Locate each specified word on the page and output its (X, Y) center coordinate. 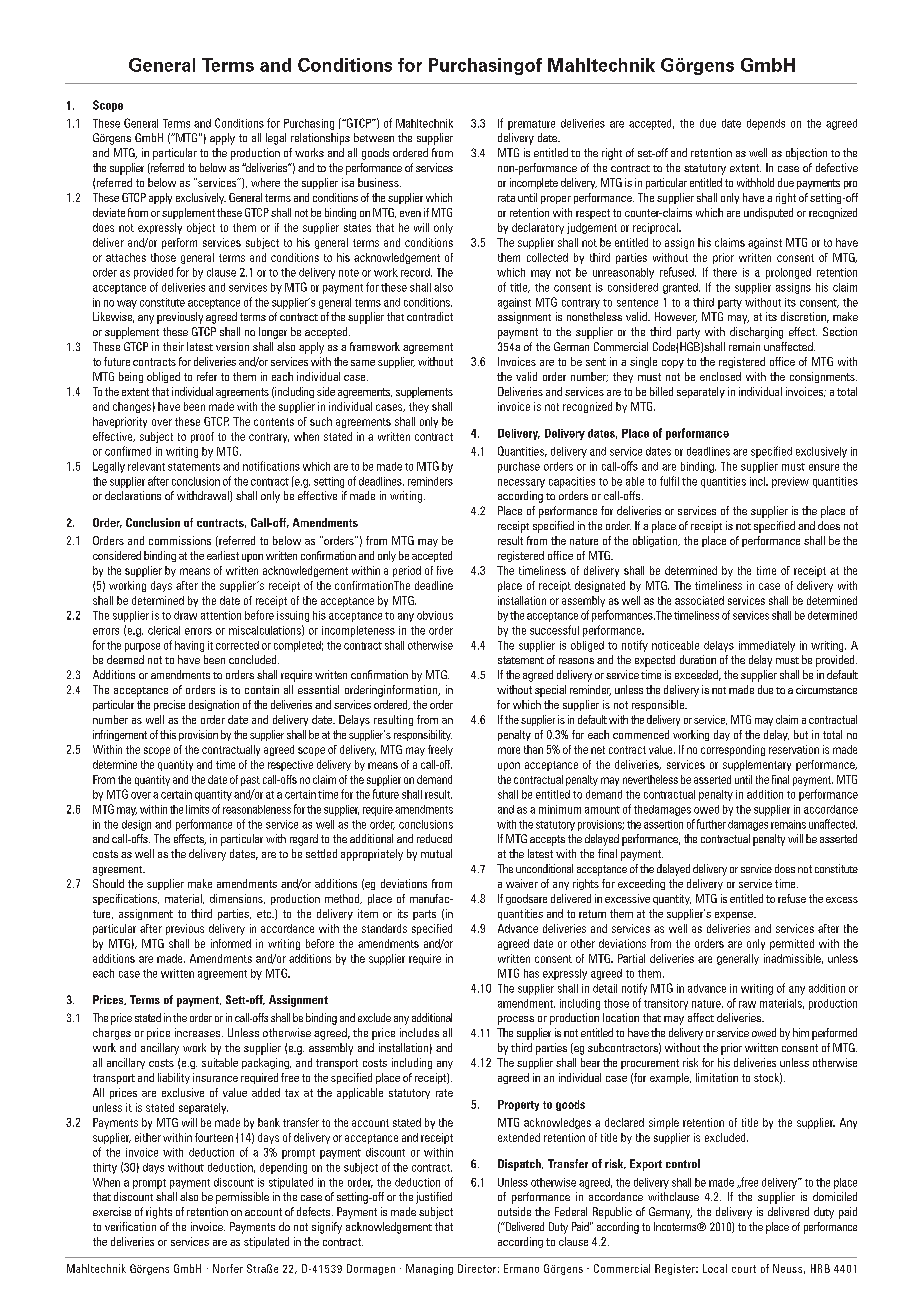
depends (766, 124)
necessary (521, 483)
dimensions (237, 899)
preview (790, 482)
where (265, 182)
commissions (180, 540)
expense (735, 916)
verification (130, 1226)
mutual (436, 853)
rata (506, 198)
